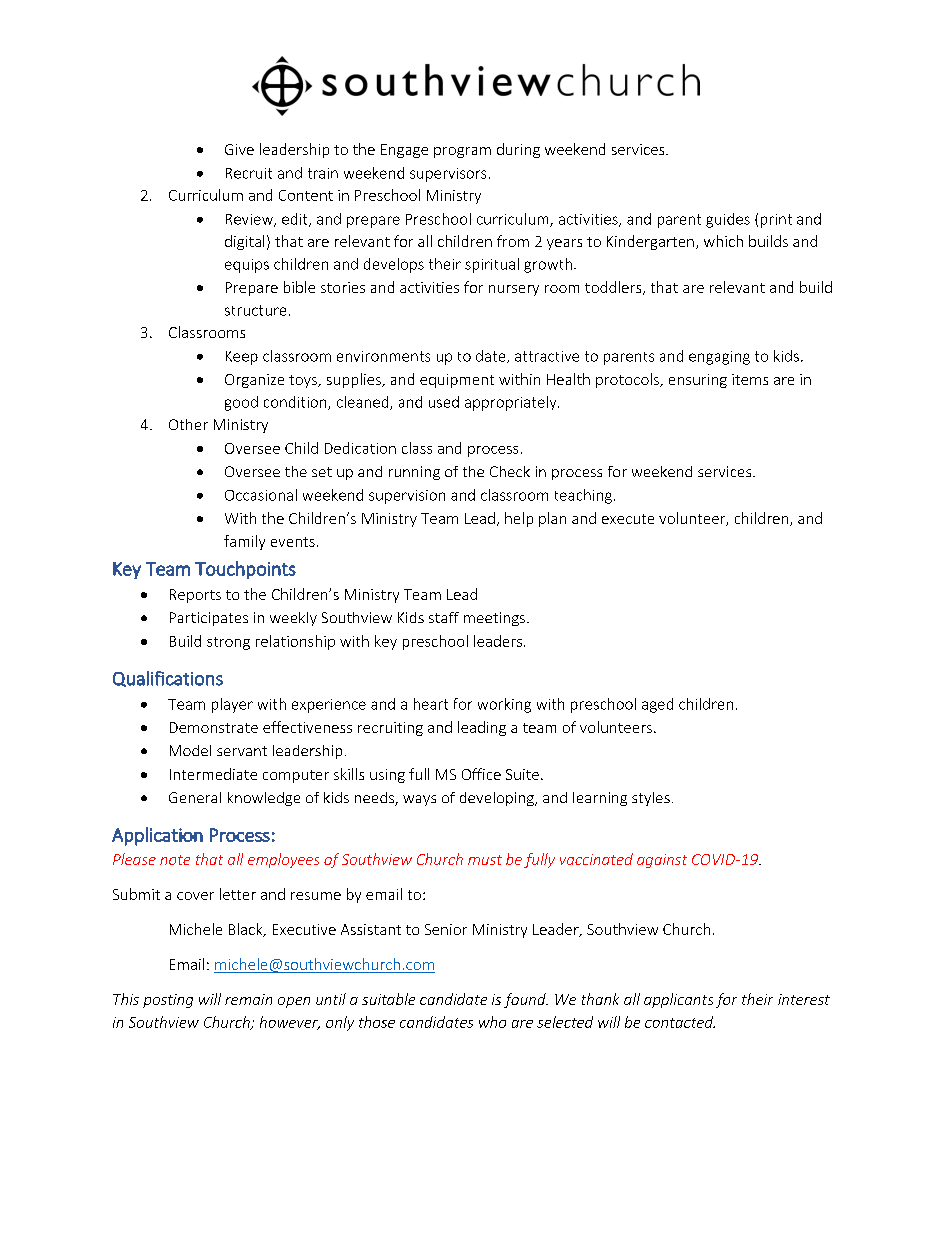  I want to click on who, so click(492, 1022).
